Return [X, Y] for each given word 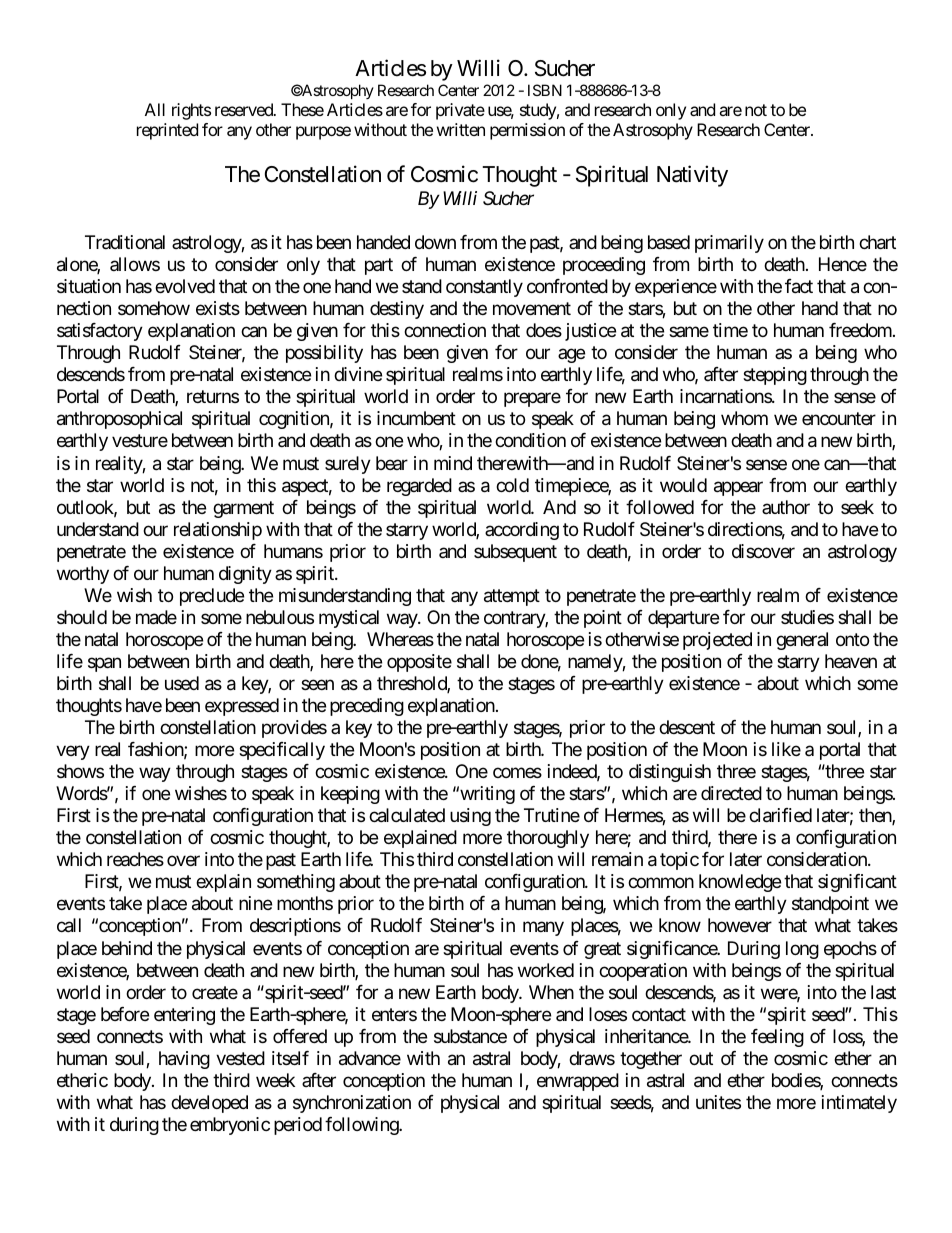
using [470, 817]
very [73, 753]
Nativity [692, 176]
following [362, 1126]
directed [731, 793]
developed [209, 1104]
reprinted [167, 131]
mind [453, 463]
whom [744, 418]
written [461, 129]
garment [243, 509]
